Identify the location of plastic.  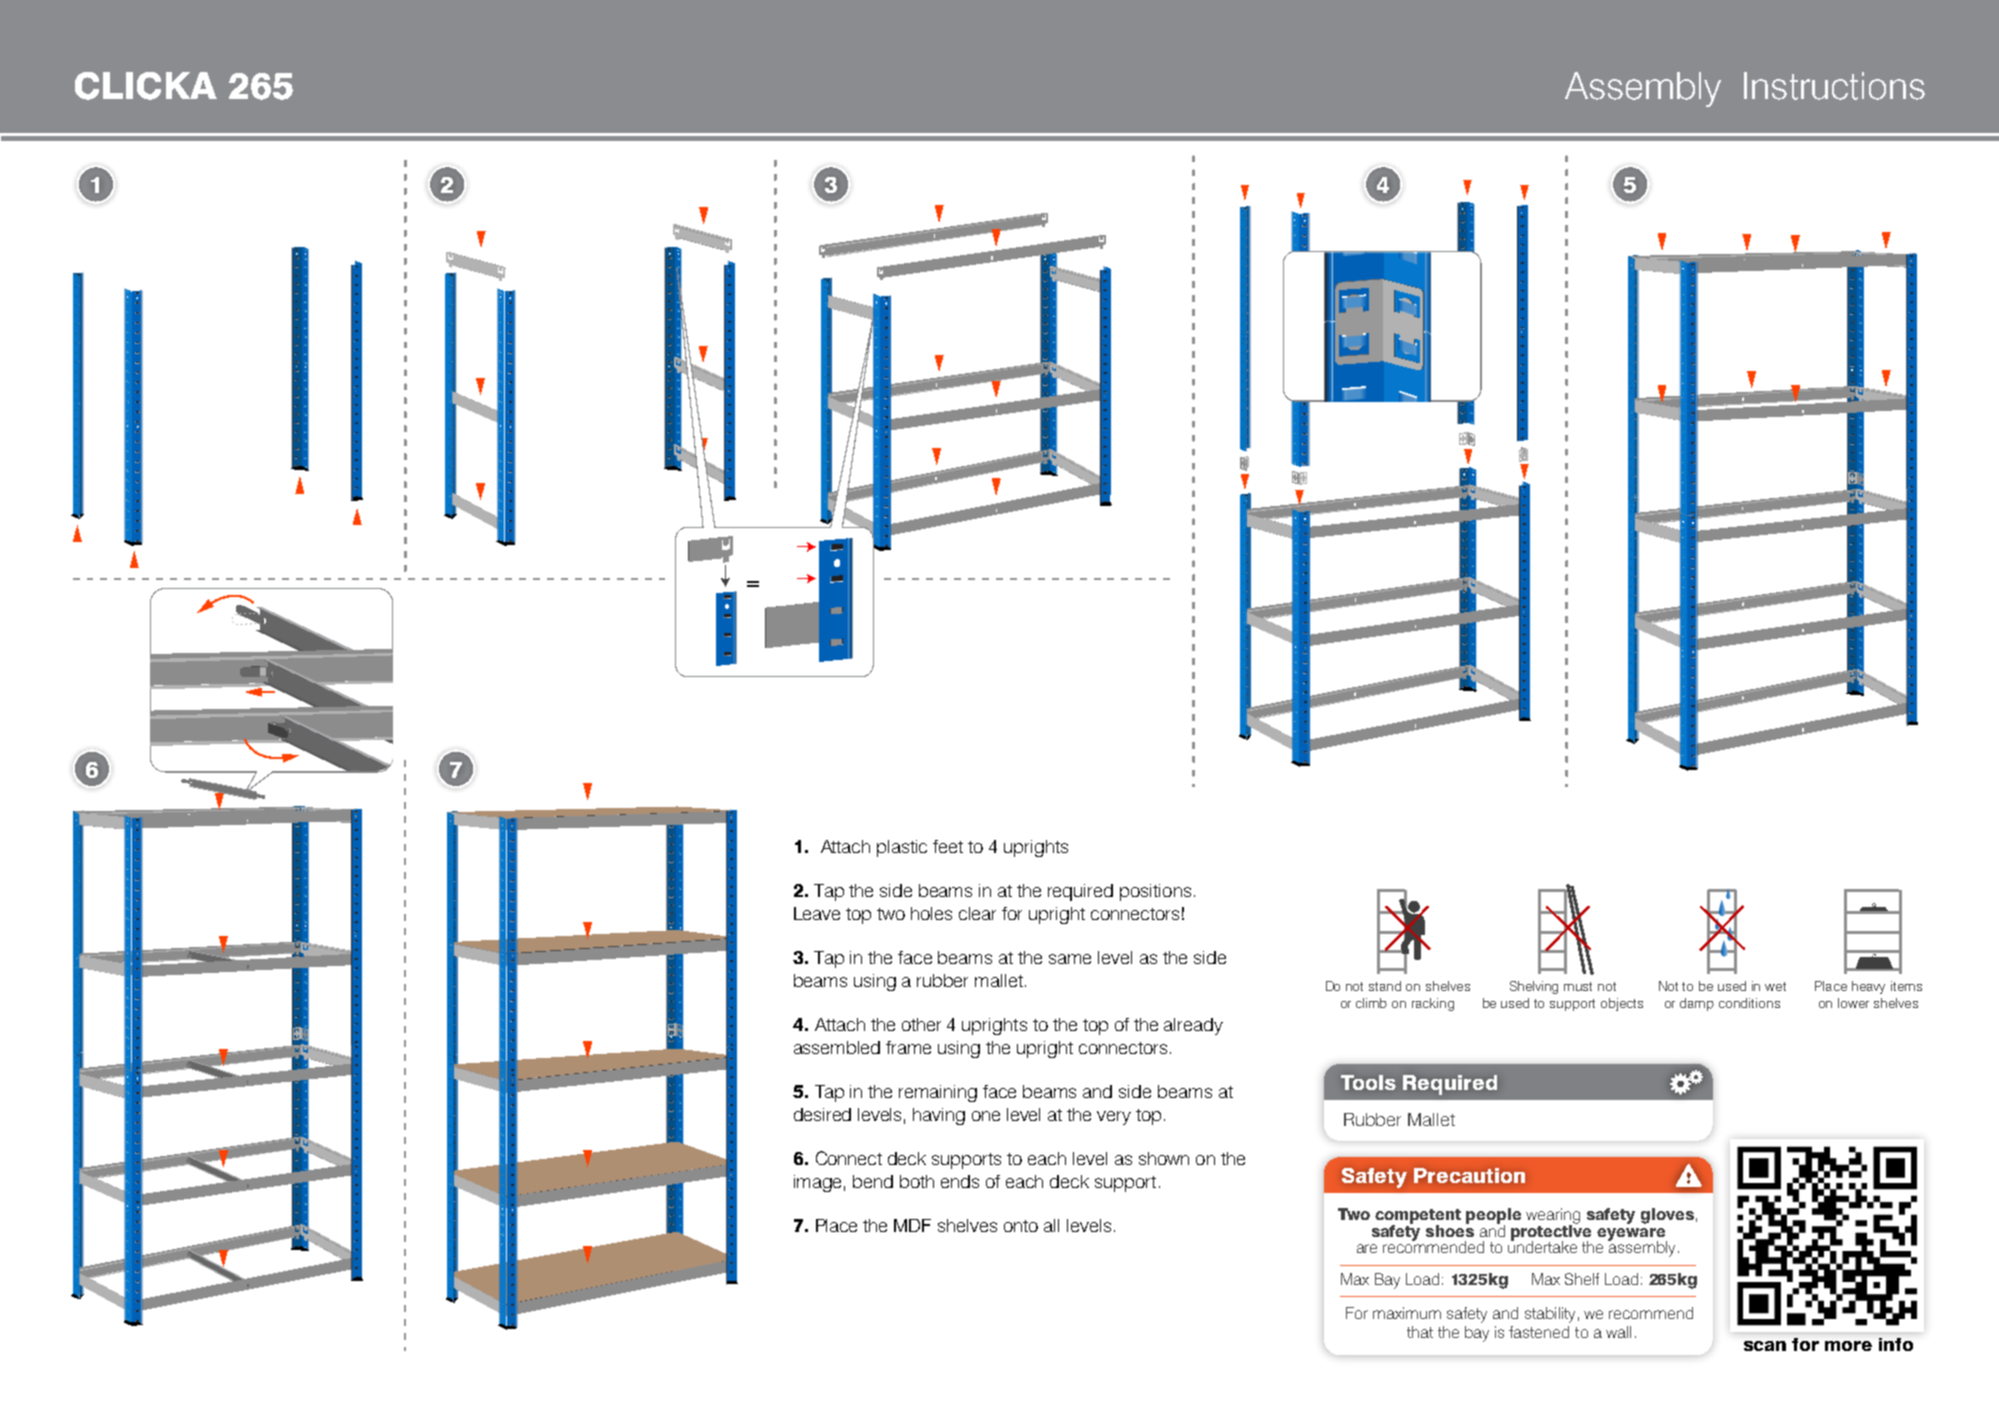
(902, 848).
